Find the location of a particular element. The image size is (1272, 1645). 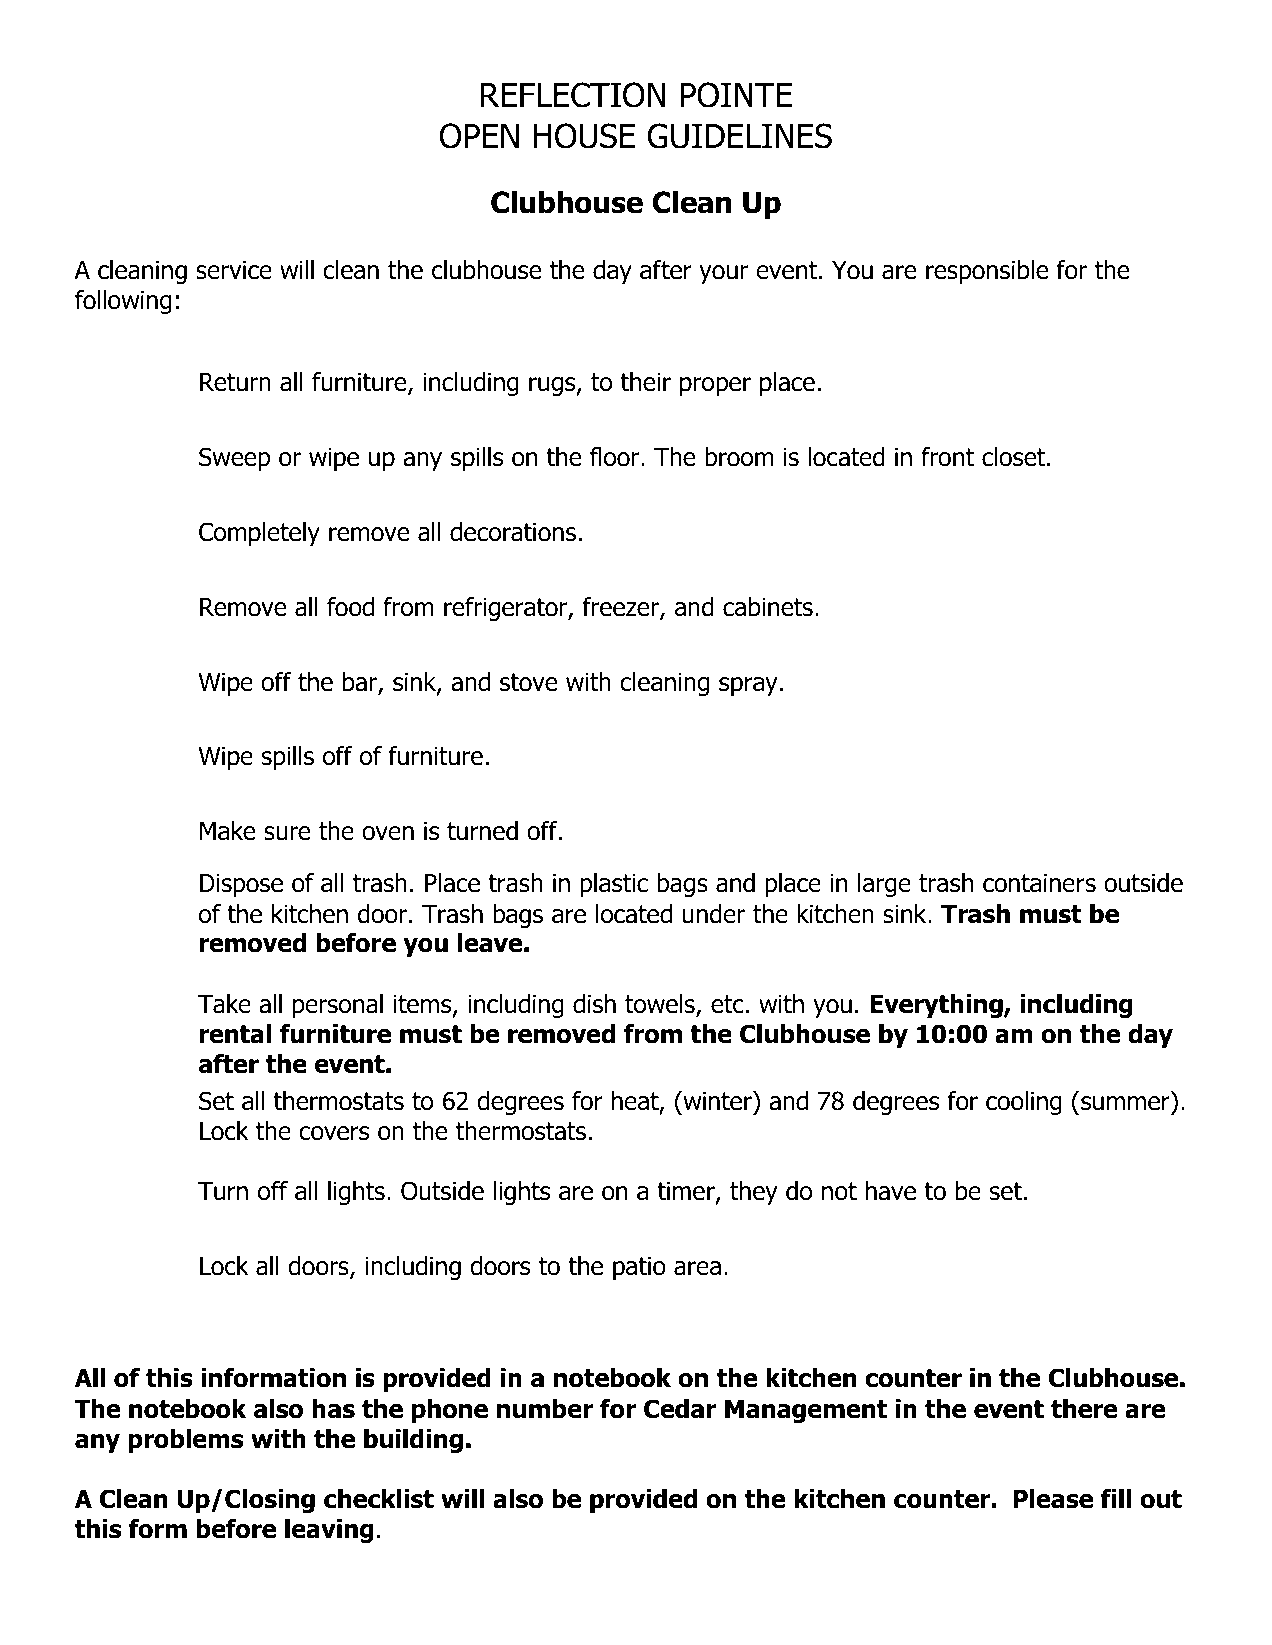

problems is located at coordinates (186, 1441).
